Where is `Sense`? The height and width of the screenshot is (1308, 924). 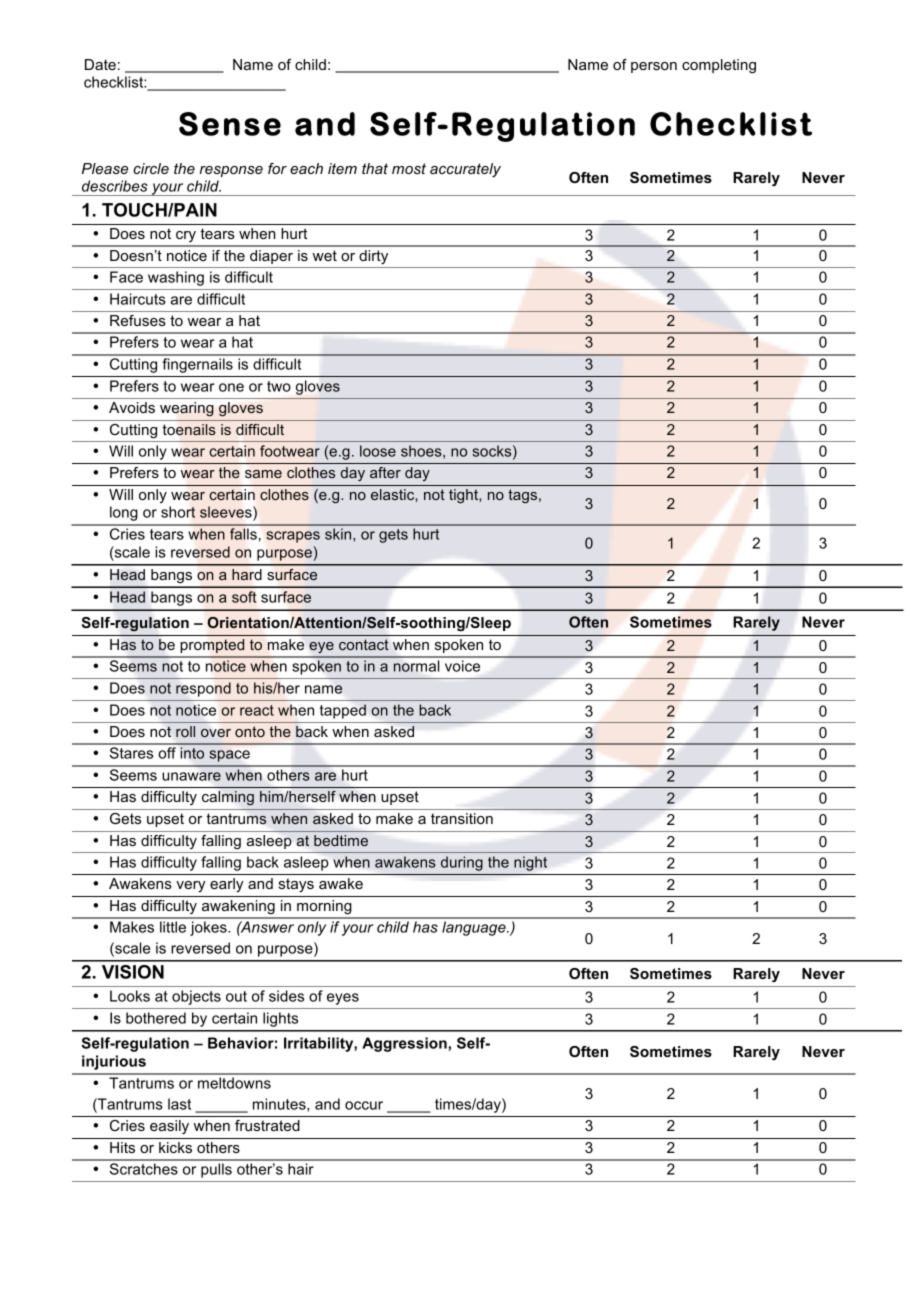 Sense is located at coordinates (230, 124).
